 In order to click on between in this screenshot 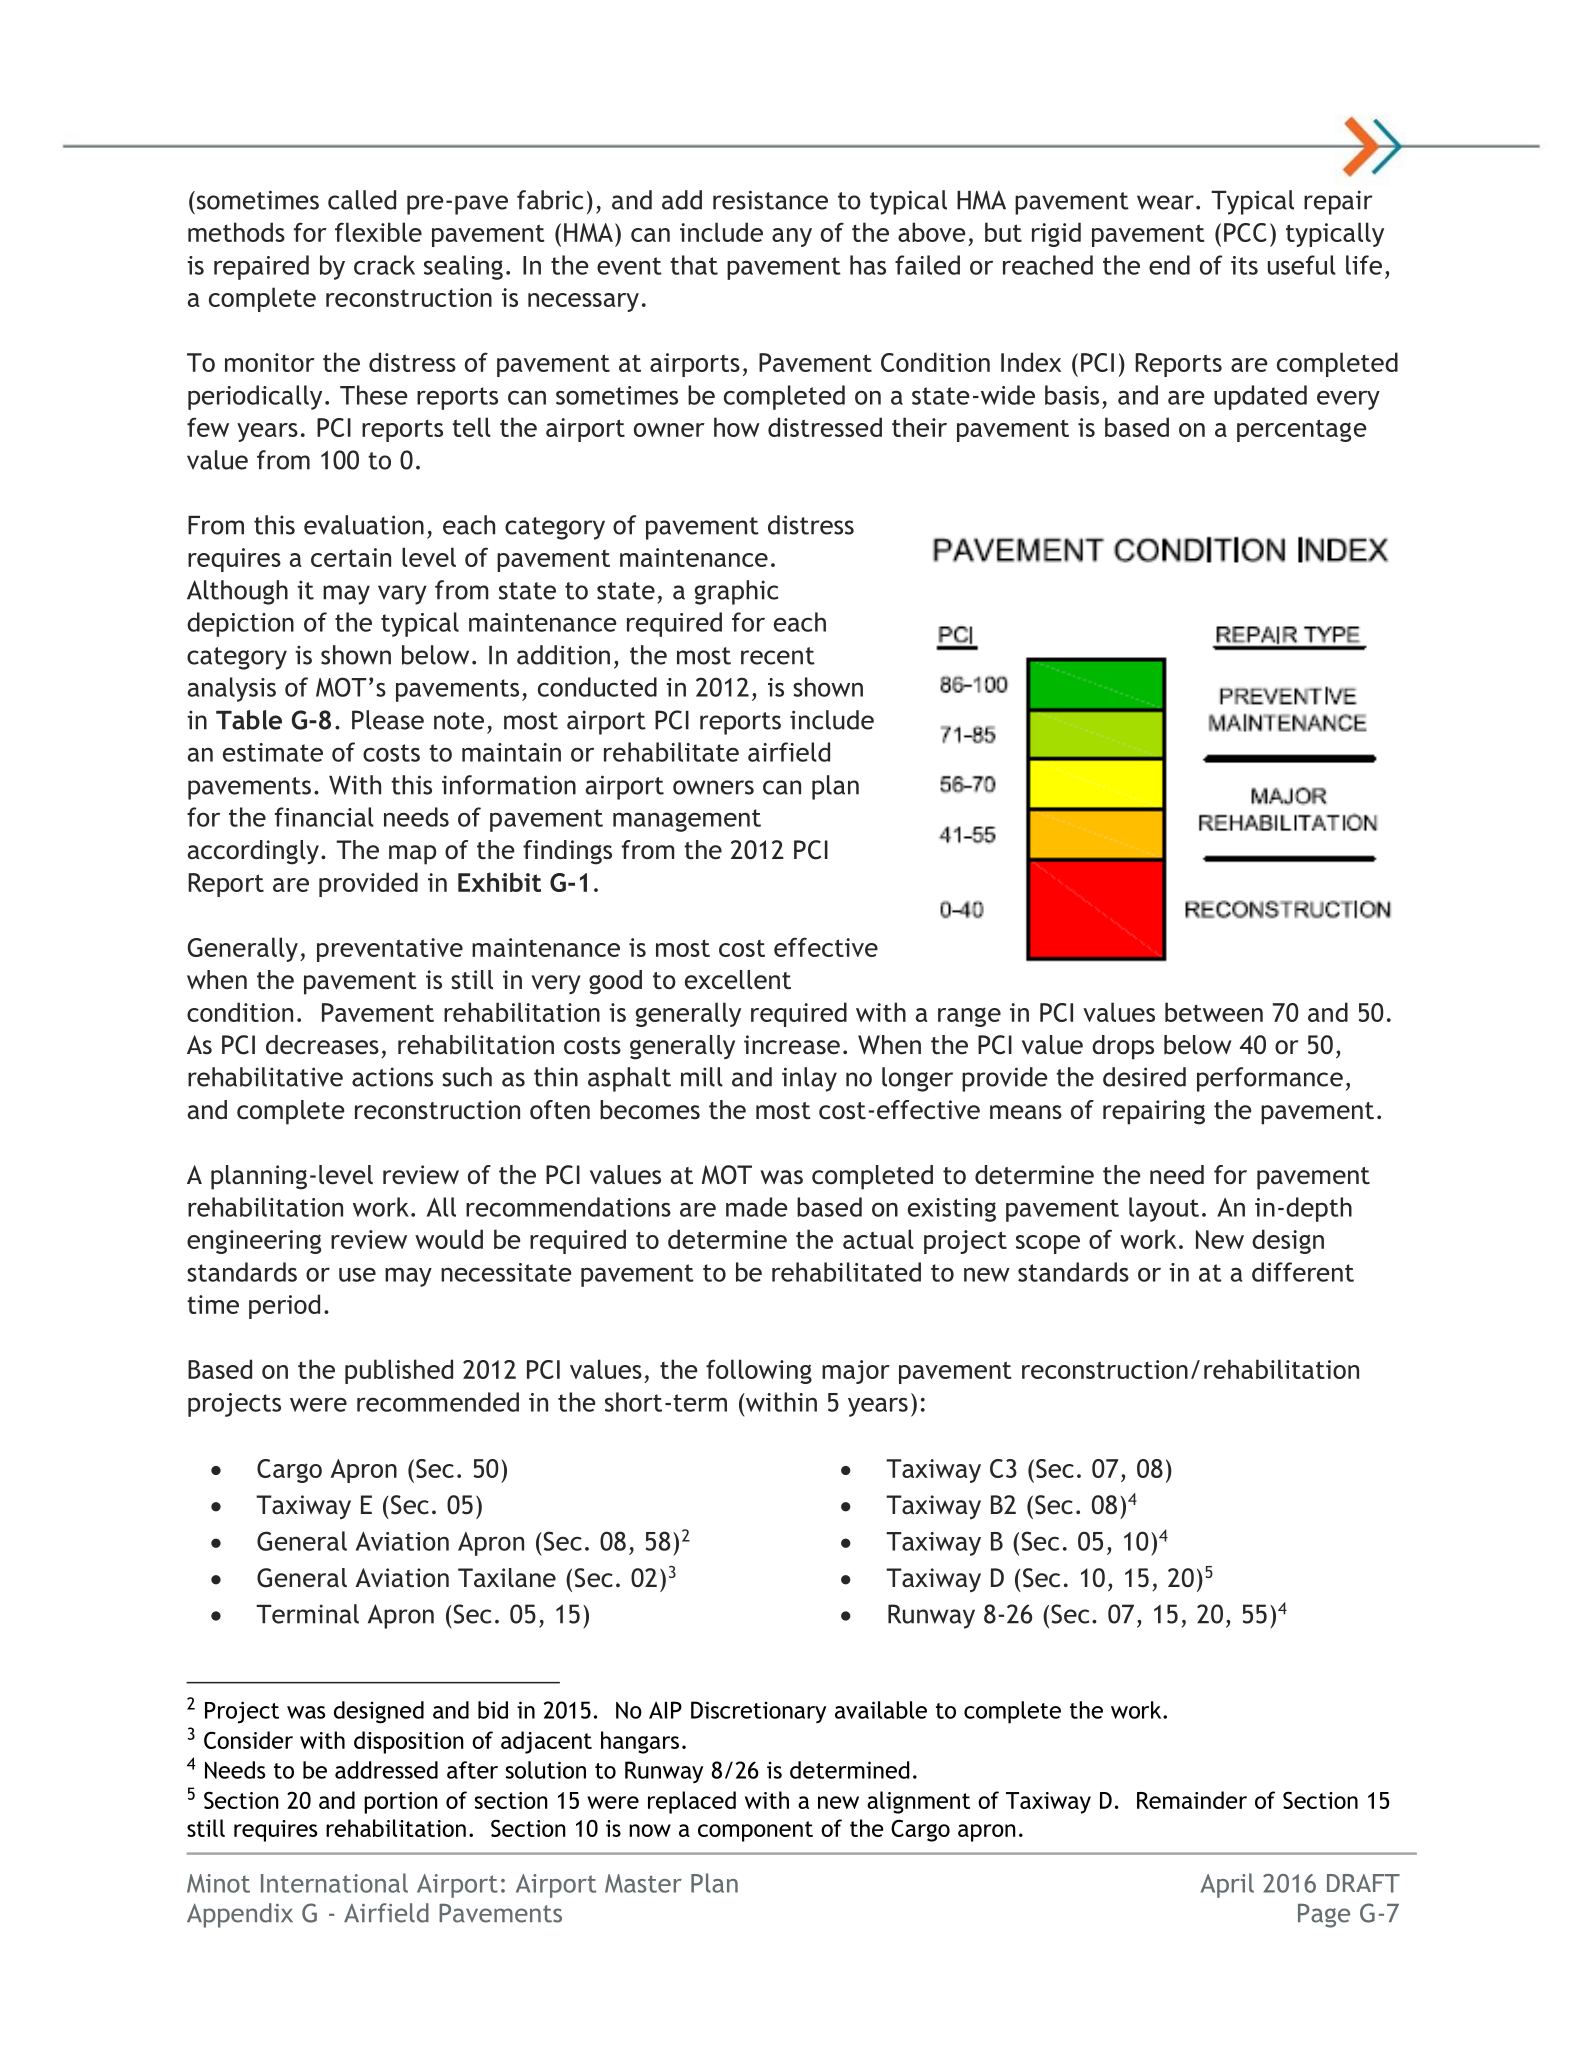, I will do `click(1214, 1012)`.
